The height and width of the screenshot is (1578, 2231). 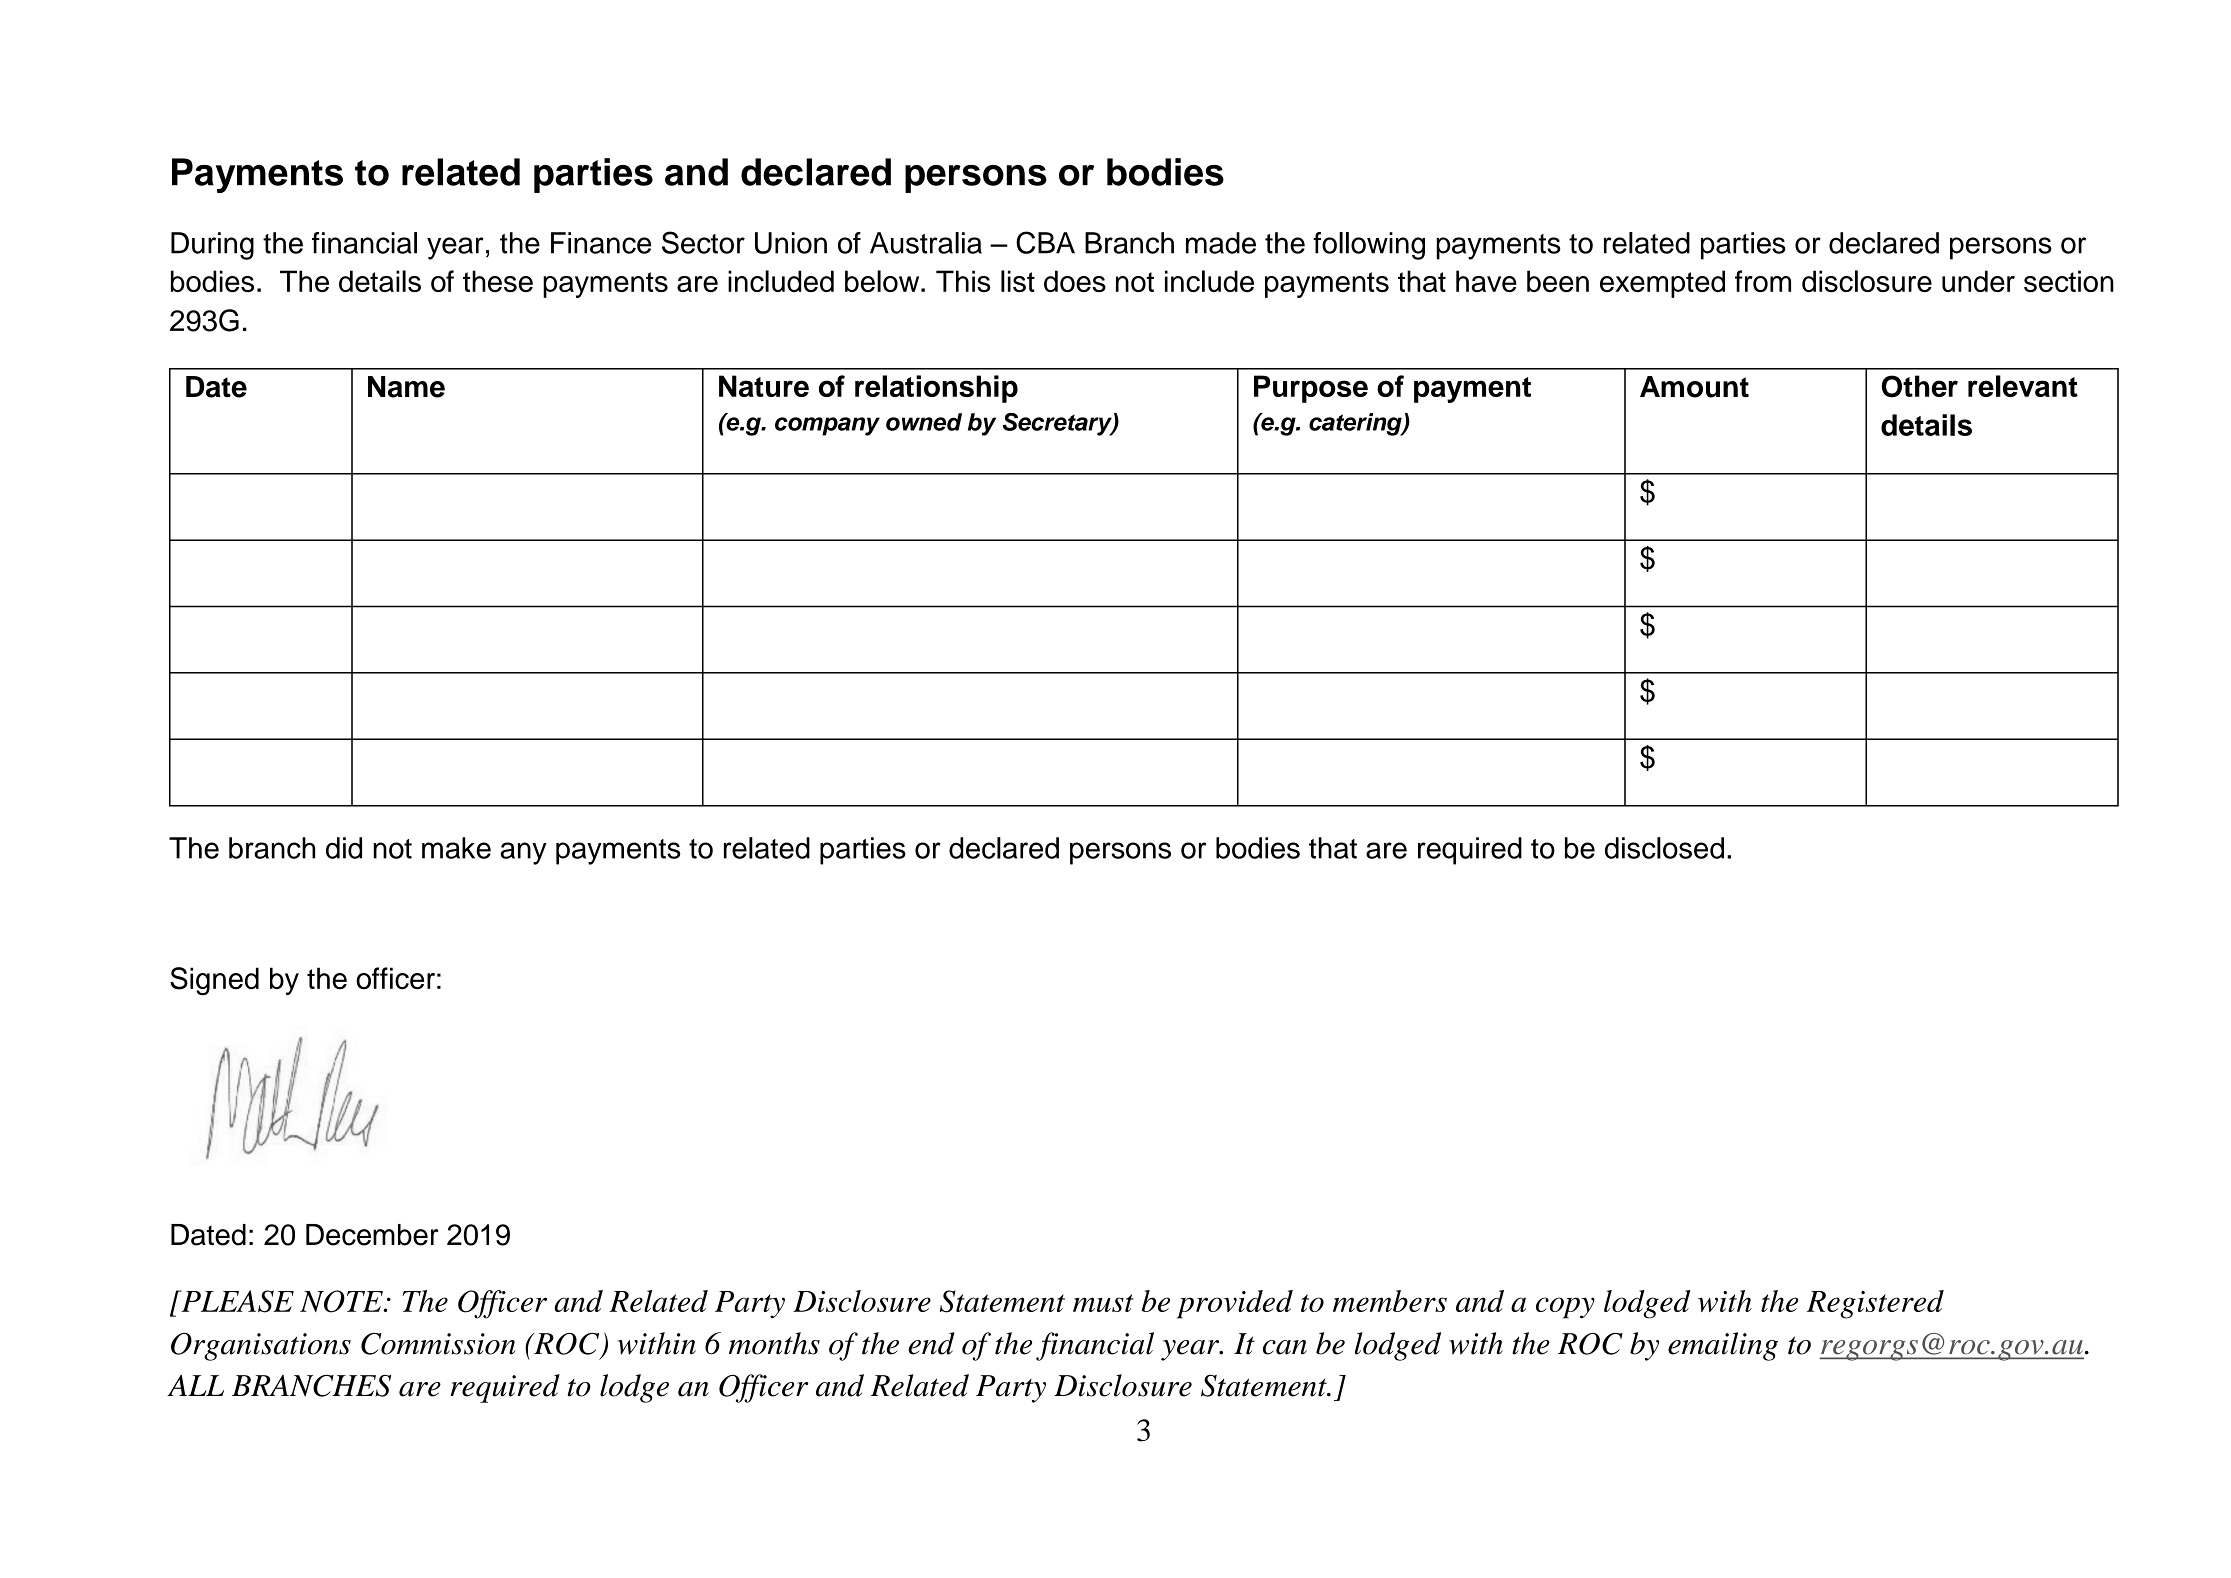 I want to click on disclosed, so click(x=1664, y=848).
